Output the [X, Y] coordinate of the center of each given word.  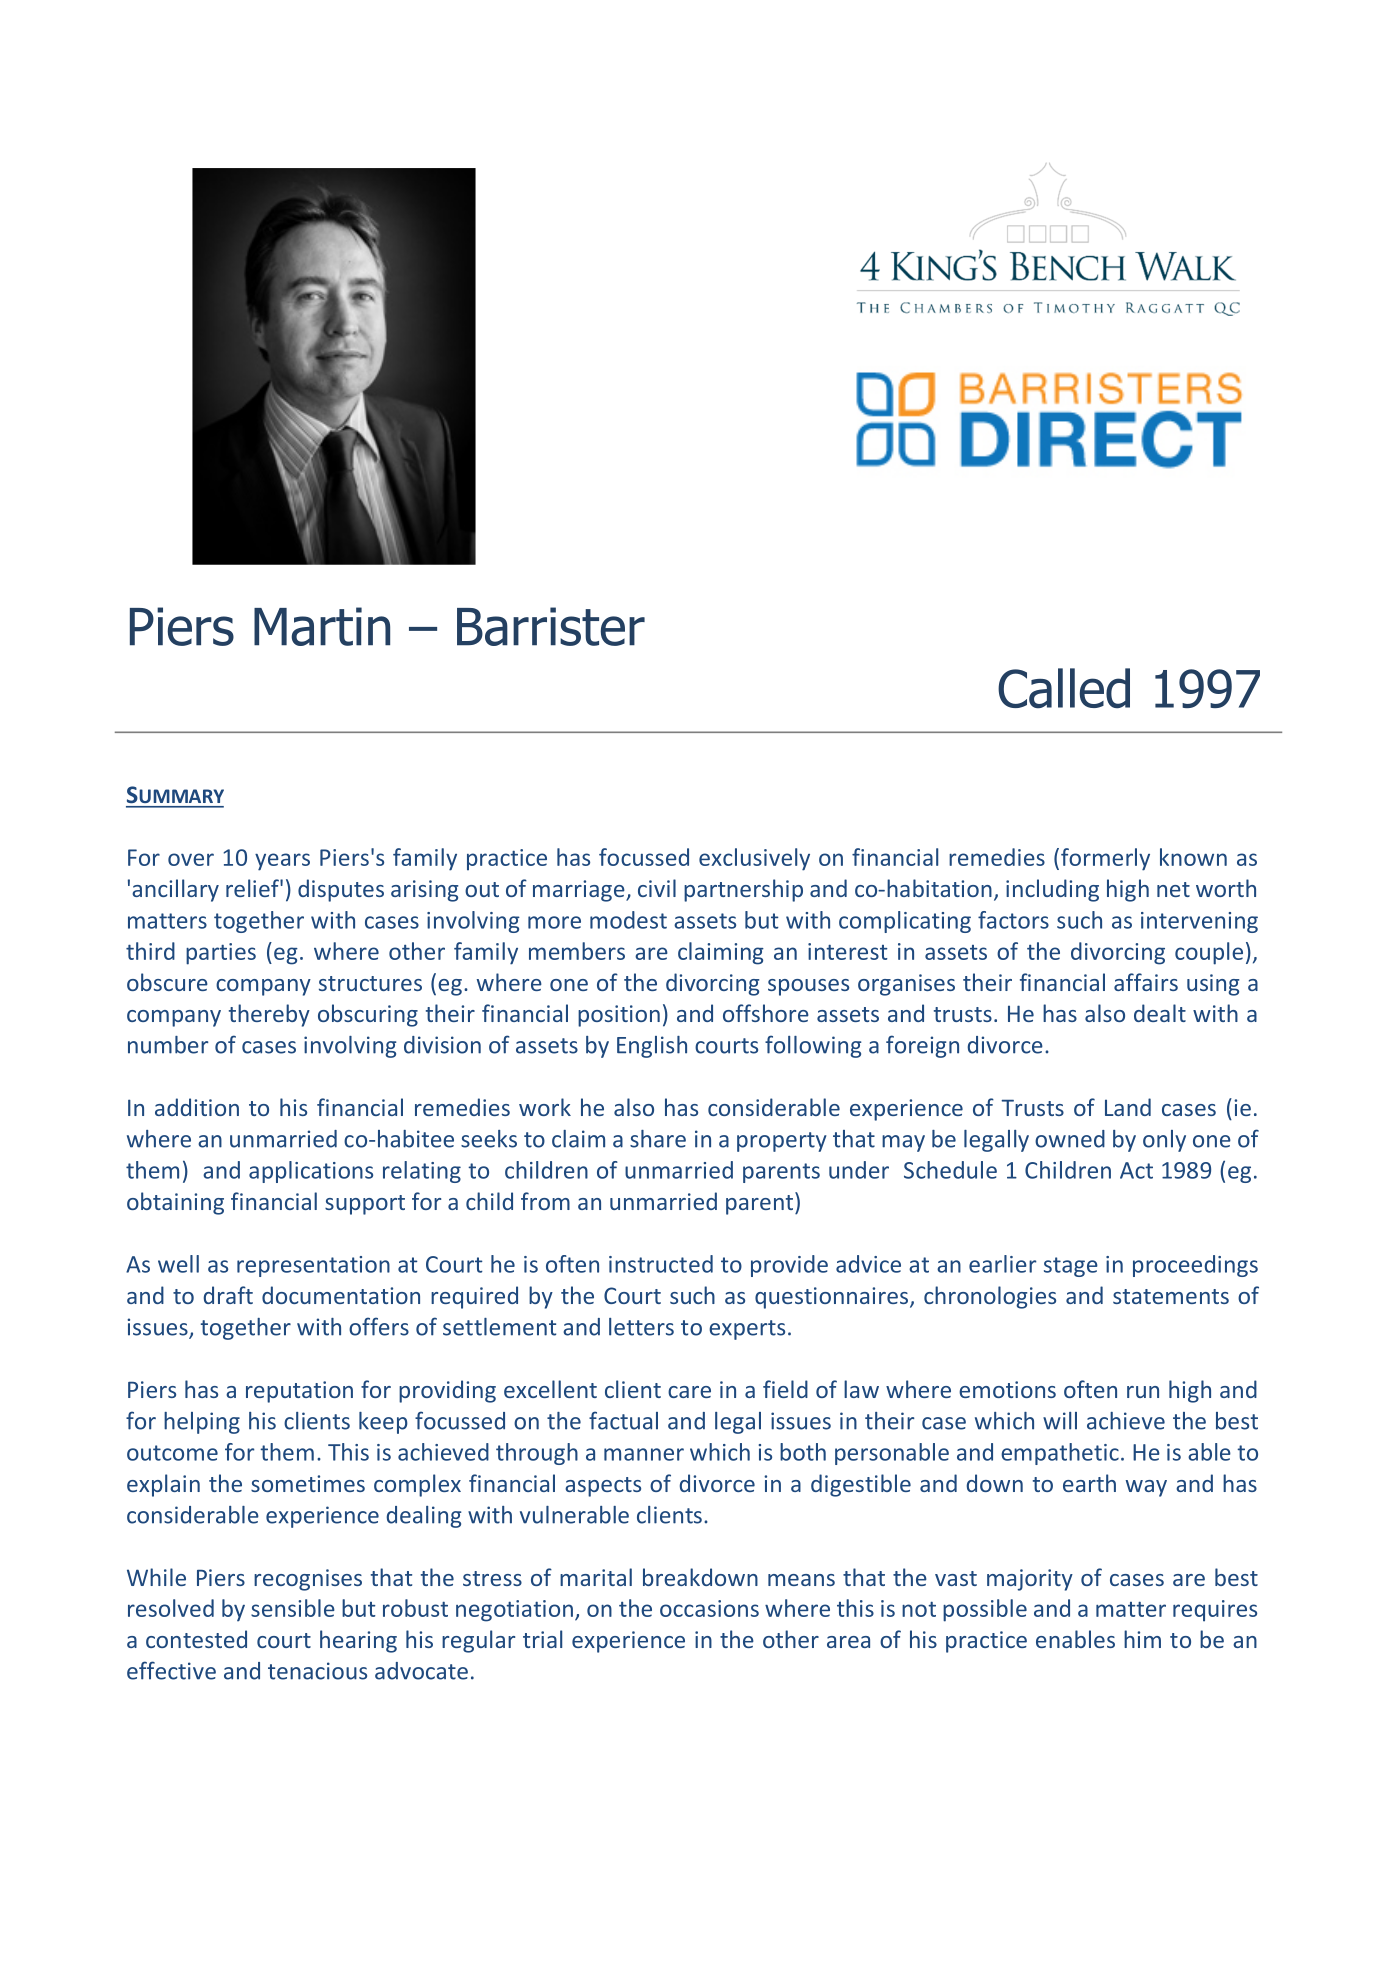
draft [228, 1295]
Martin [322, 626]
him [1142, 1639]
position [619, 1016]
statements [1171, 1296]
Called [1064, 688]
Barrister [551, 626]
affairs [1146, 982]
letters [641, 1327]
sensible [293, 1608]
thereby [269, 1015]
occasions [709, 1608]
